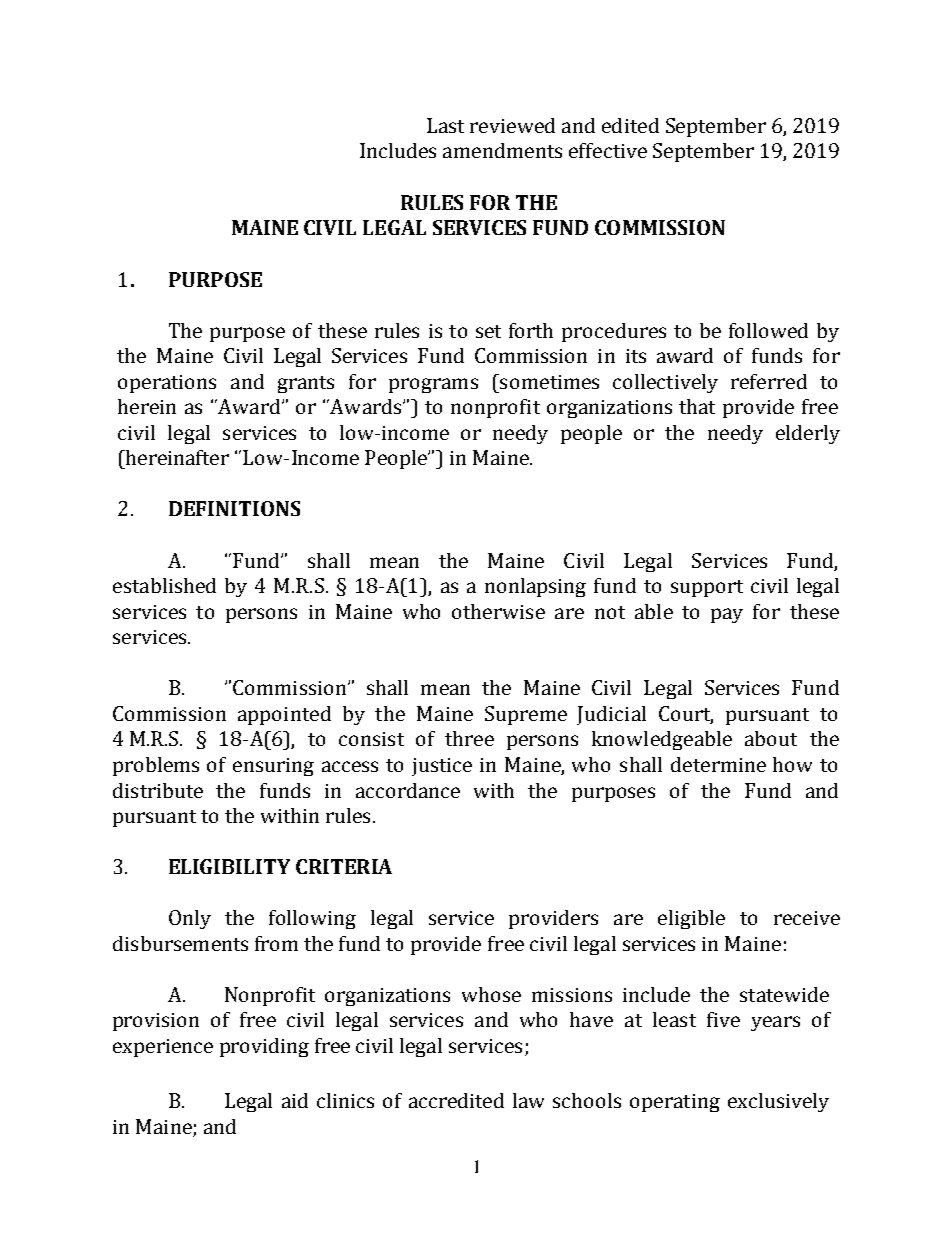 This screenshot has width=952, height=1233. Describe the element at coordinates (769, 381) in the screenshot. I see `referred` at that location.
